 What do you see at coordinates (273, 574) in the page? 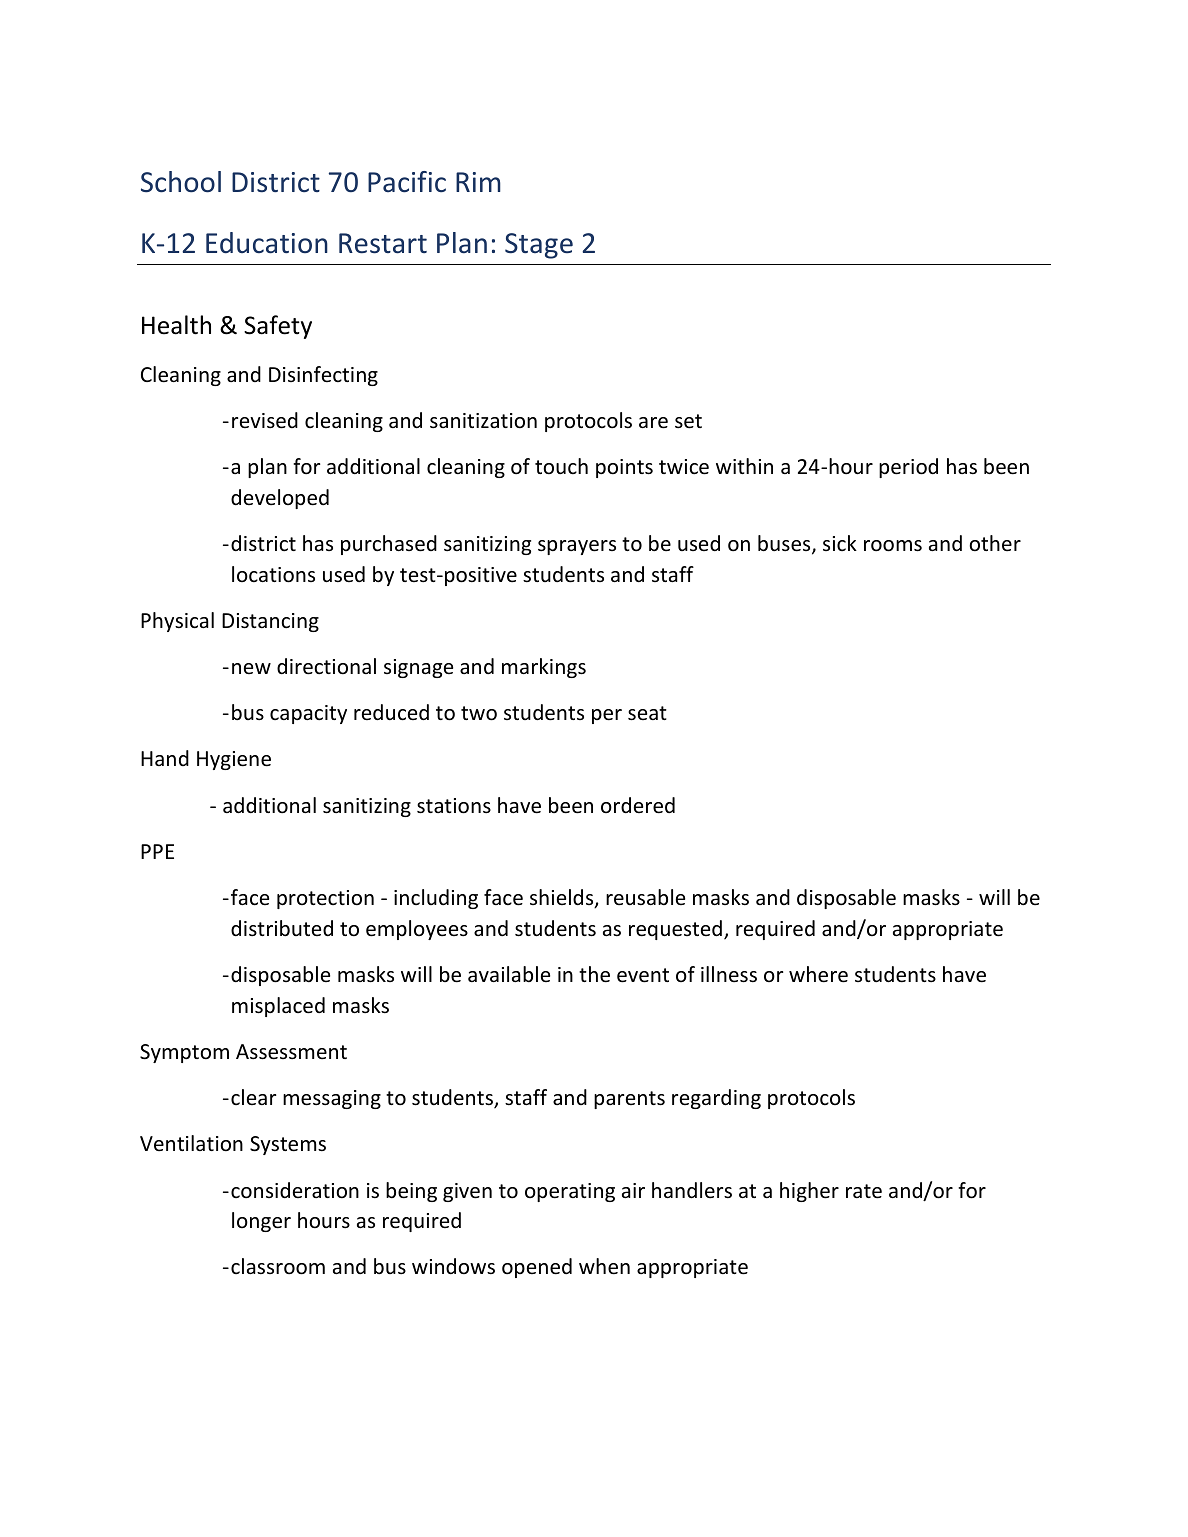
I see `locations` at bounding box center [273, 574].
